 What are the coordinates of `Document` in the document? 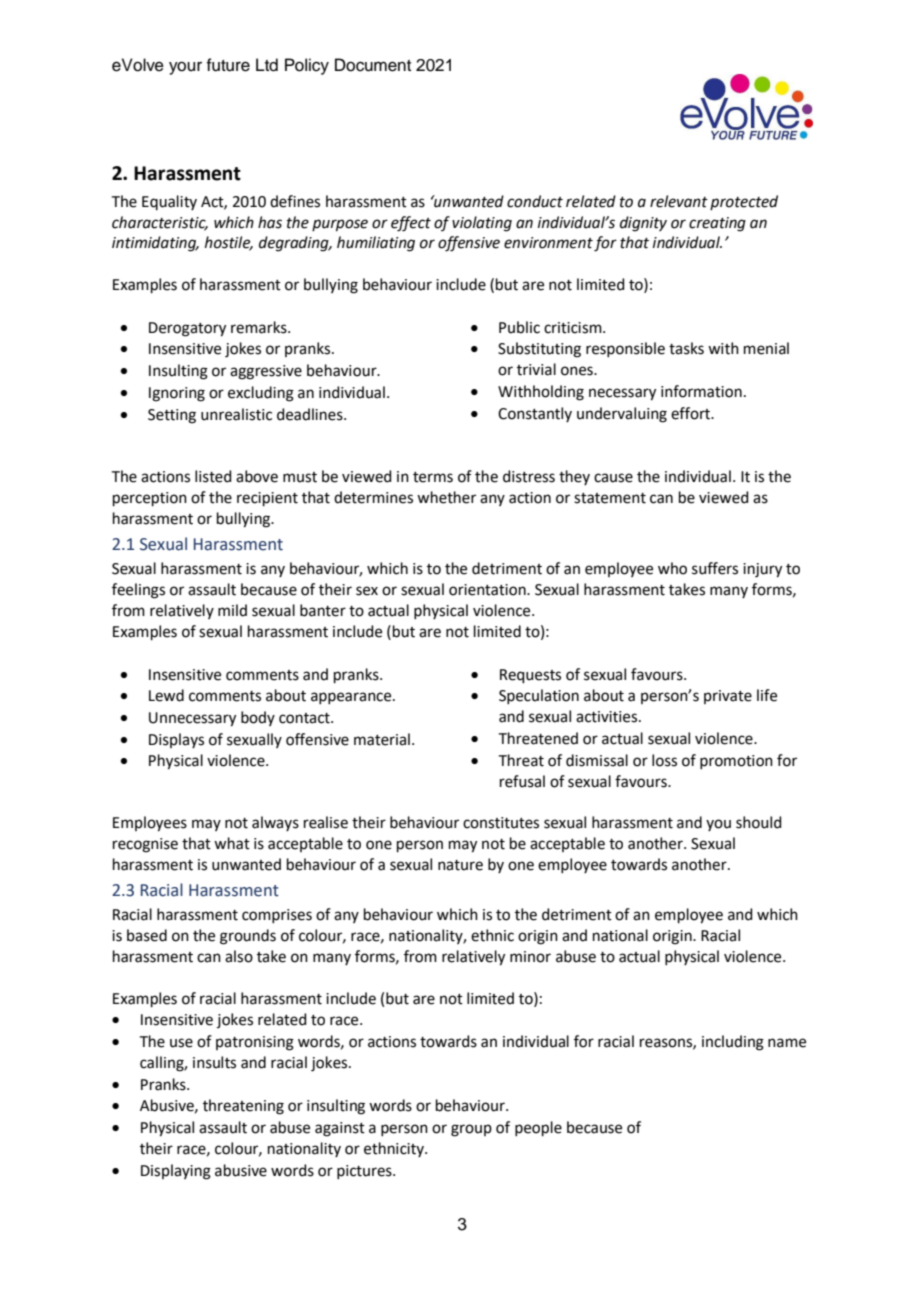 It's located at (373, 65).
